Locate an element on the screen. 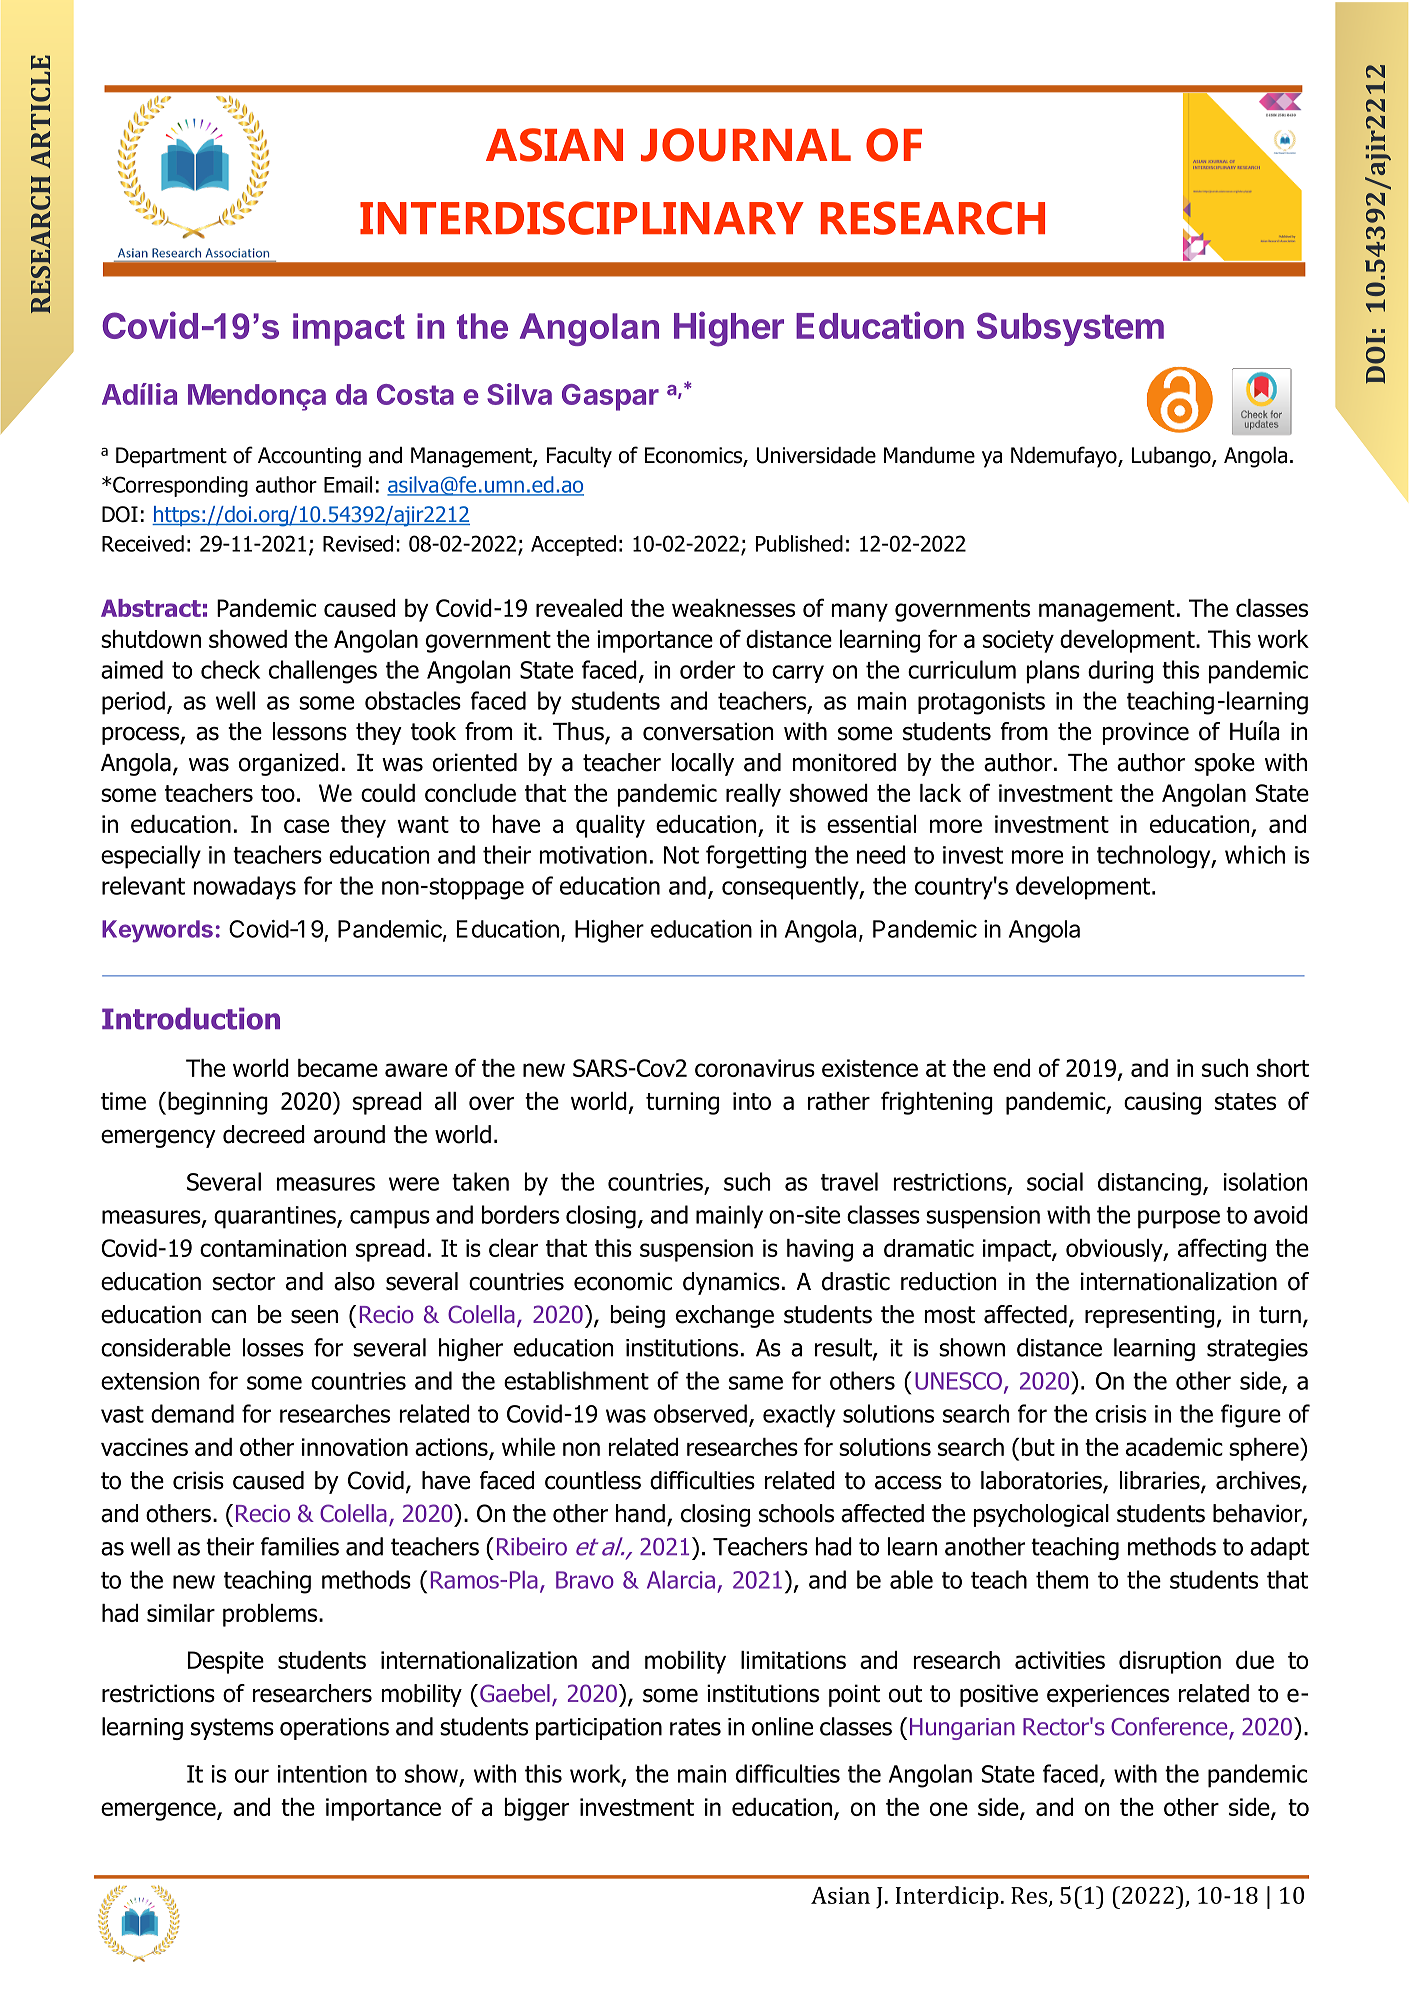 The width and height of the screenshot is (1410, 1994). observed is located at coordinates (700, 1413).
